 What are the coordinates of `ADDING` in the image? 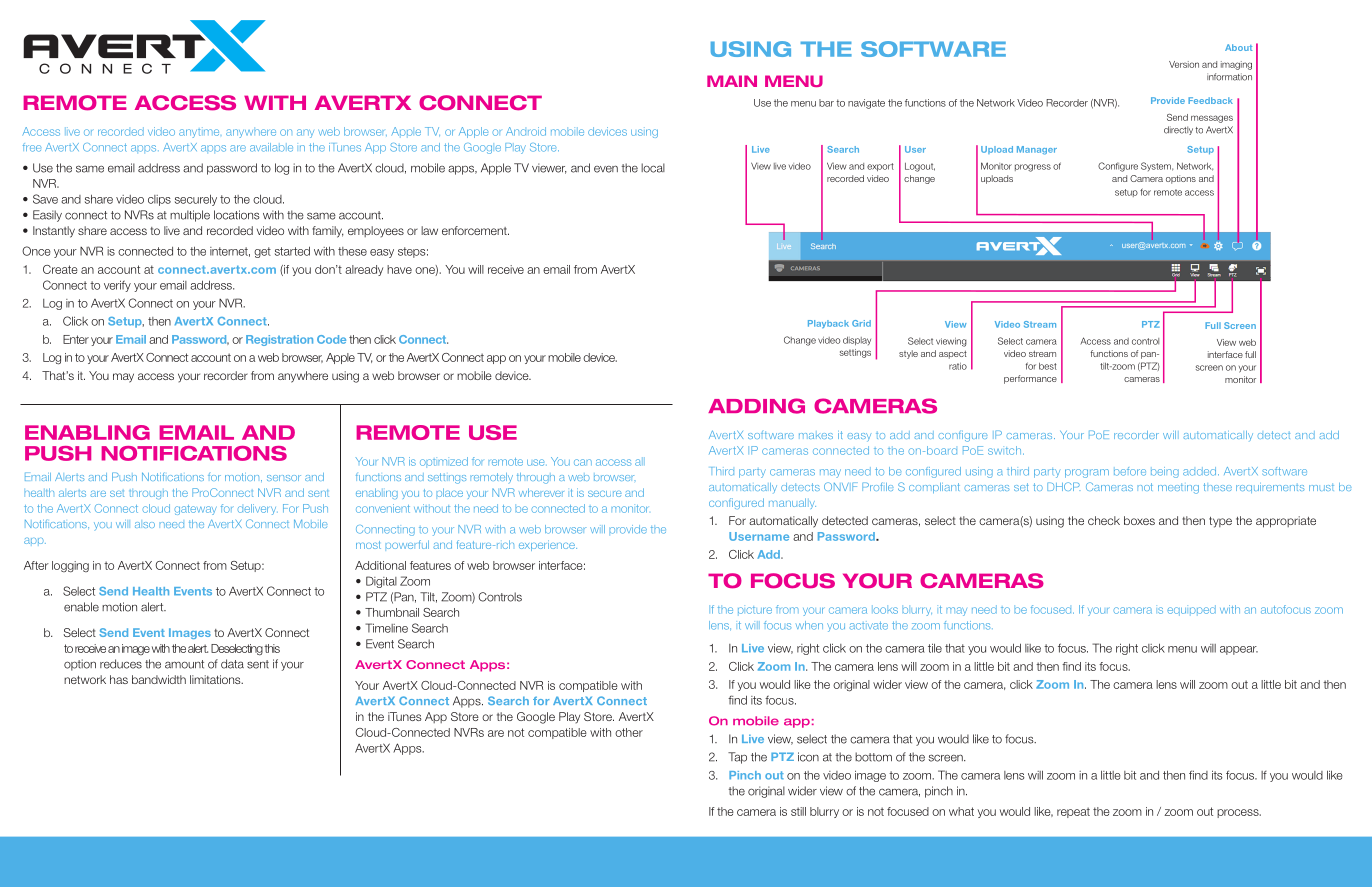 It's located at (756, 406).
